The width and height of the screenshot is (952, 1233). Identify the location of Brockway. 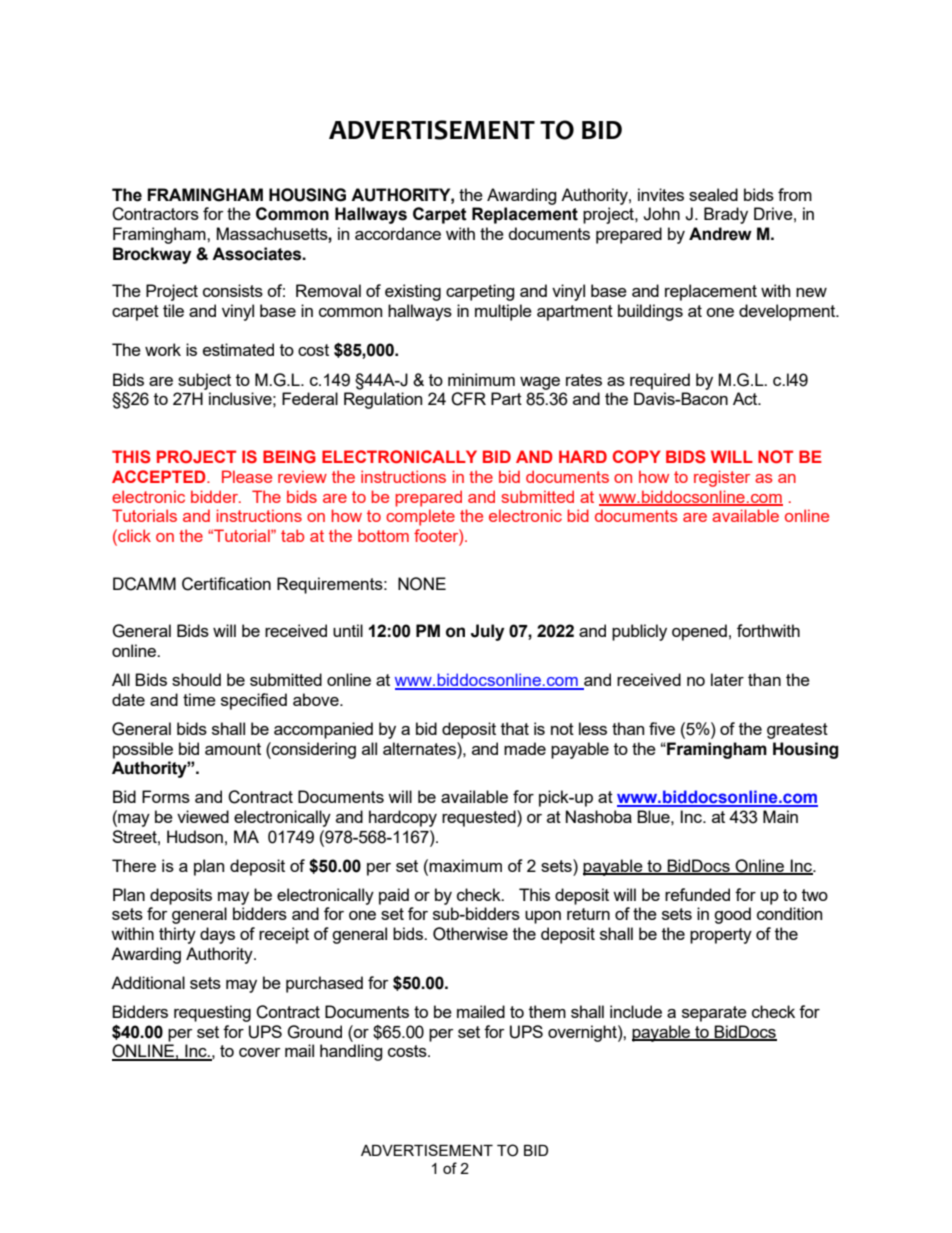
(152, 255).
